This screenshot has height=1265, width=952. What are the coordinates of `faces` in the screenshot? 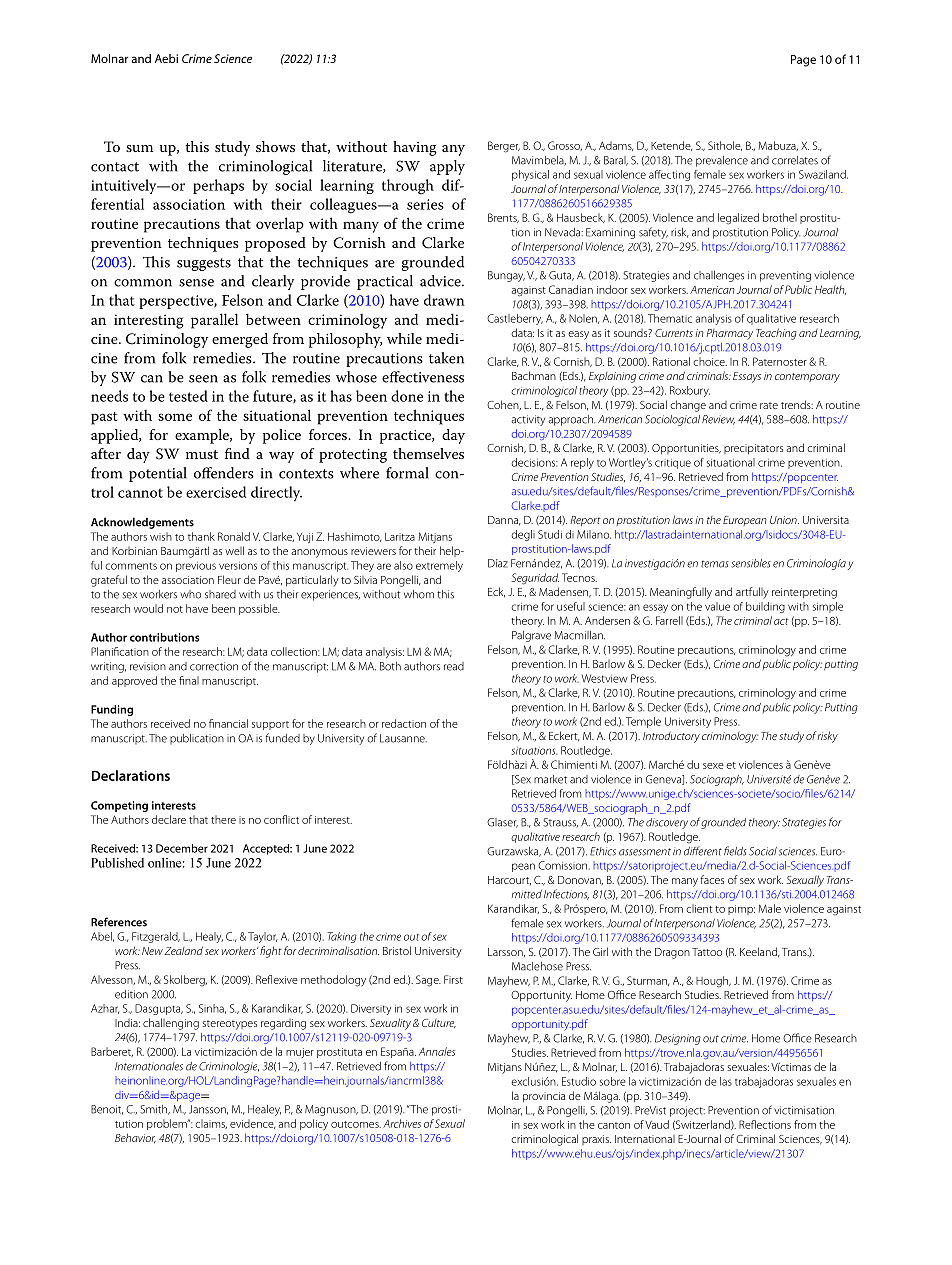 It's located at (712, 879).
